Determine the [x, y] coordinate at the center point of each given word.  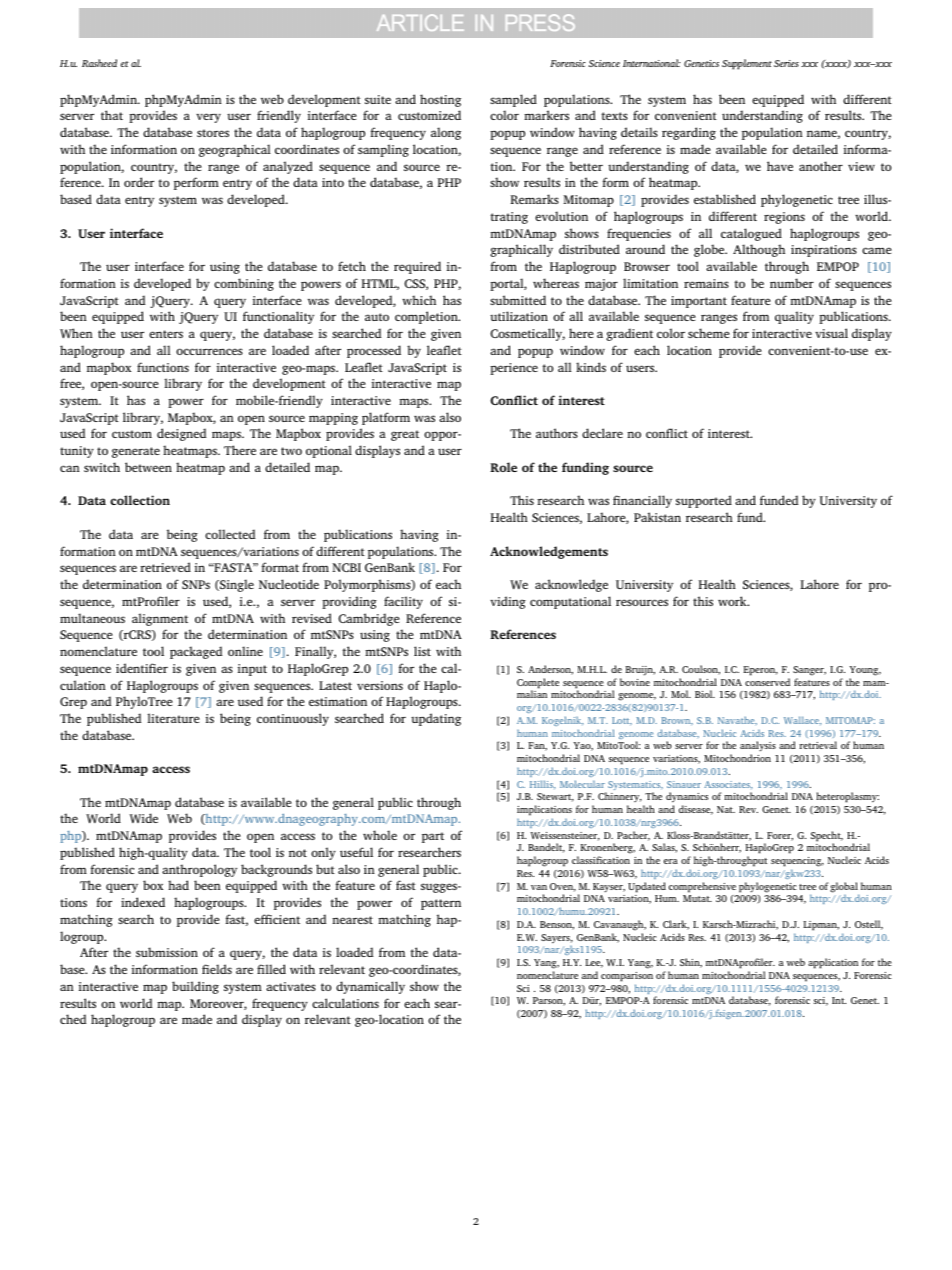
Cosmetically [527, 334]
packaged [196, 652]
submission [167, 952]
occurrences [209, 351]
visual [831, 333]
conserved [767, 682]
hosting [440, 100]
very [208, 118]
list [422, 651]
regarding [689, 133]
